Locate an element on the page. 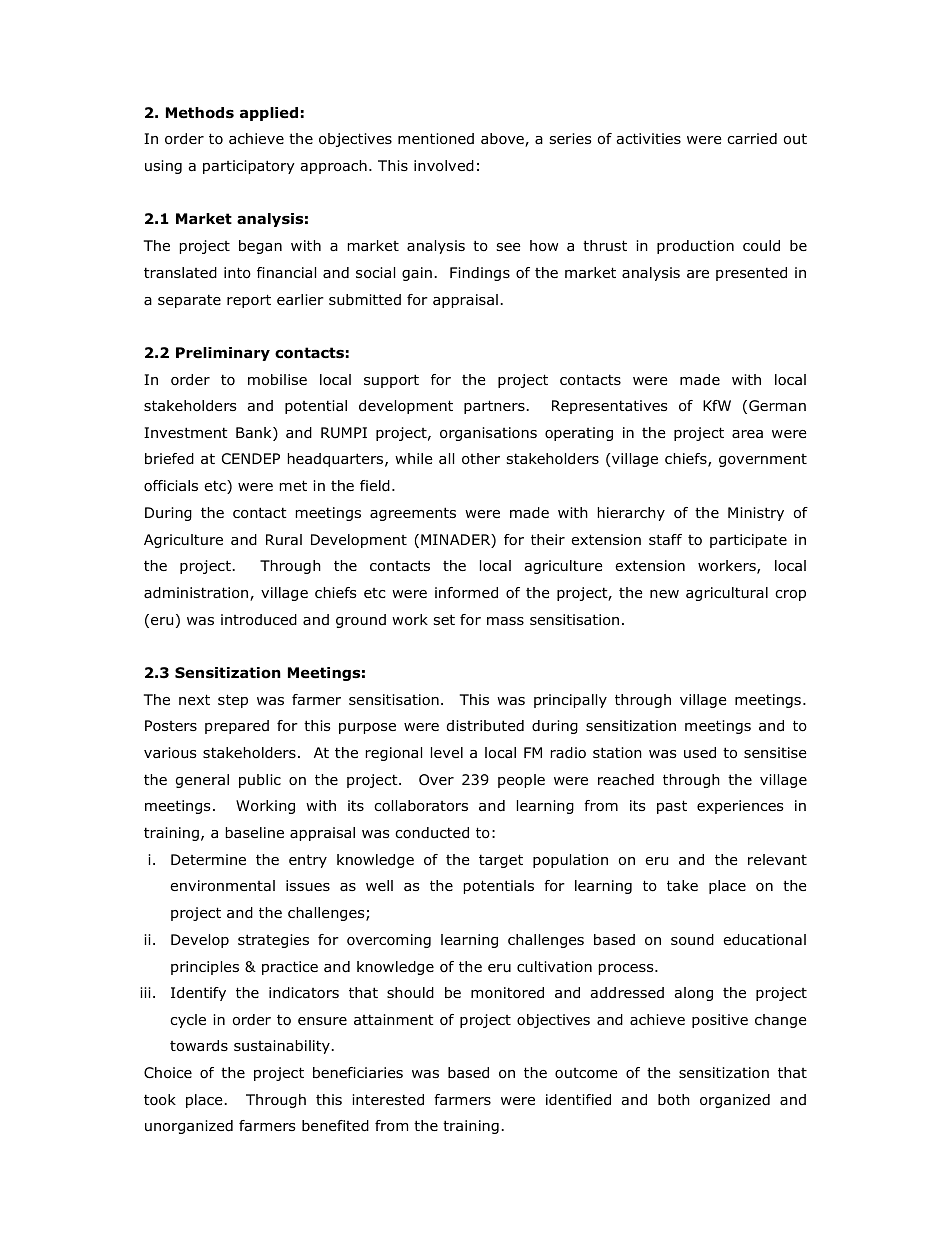 Image resolution: width=952 pixels, height=1233 pixels. Choice is located at coordinates (168, 1073).
